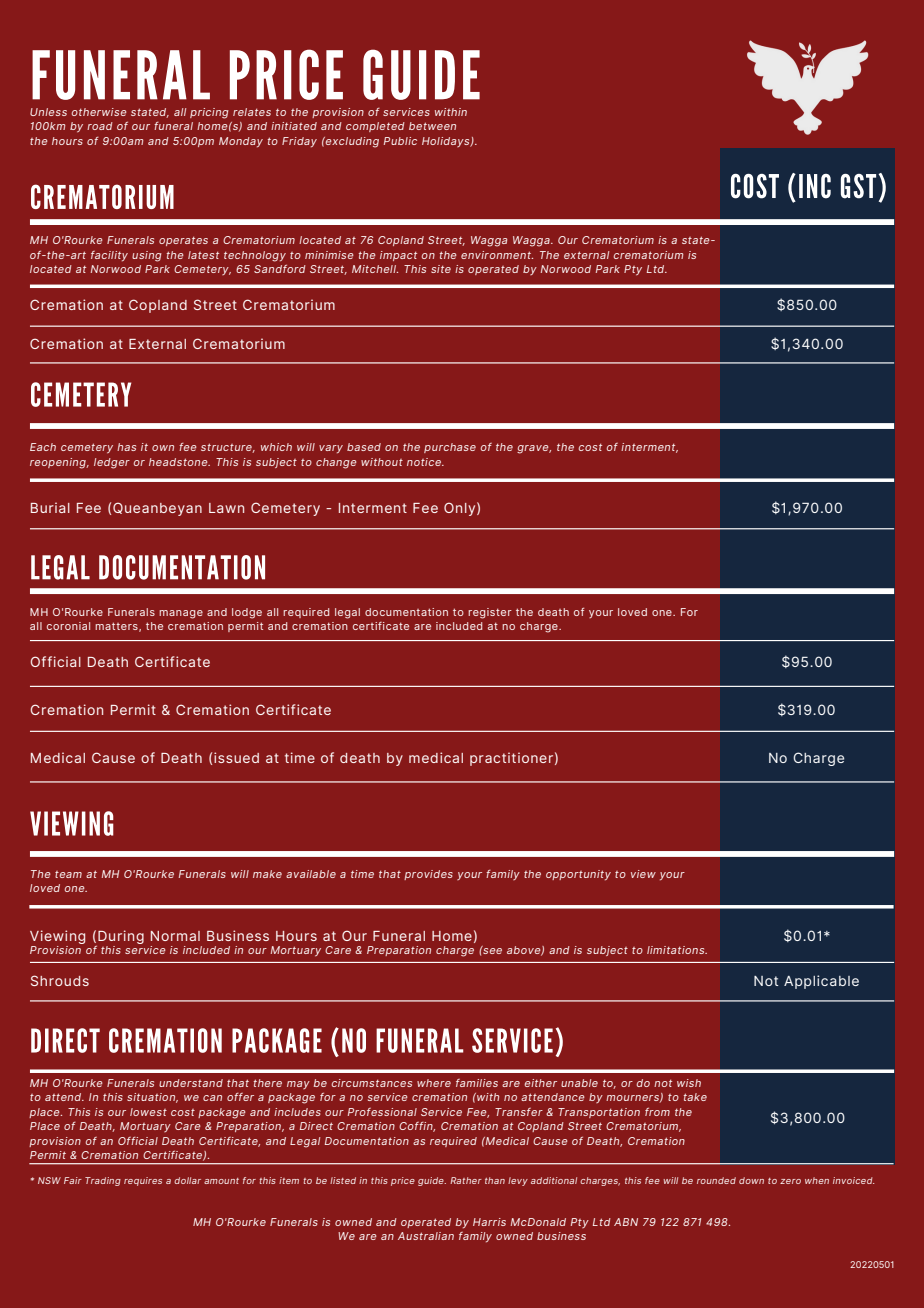  Describe the element at coordinates (181, 614) in the screenshot. I see `manage` at that location.
